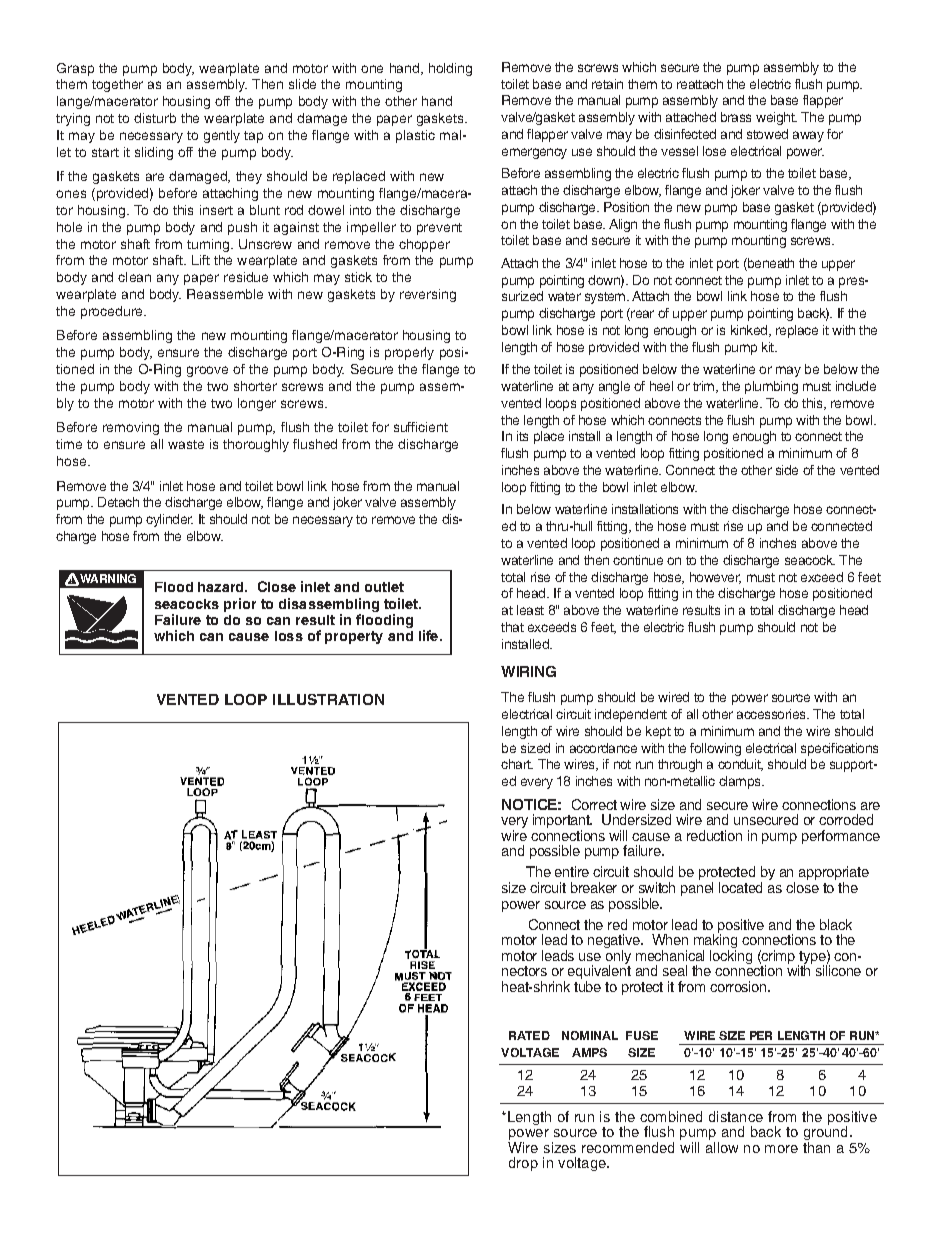 The image size is (952, 1235). Describe the element at coordinates (421, 427) in the screenshot. I see `sufficient` at that location.
